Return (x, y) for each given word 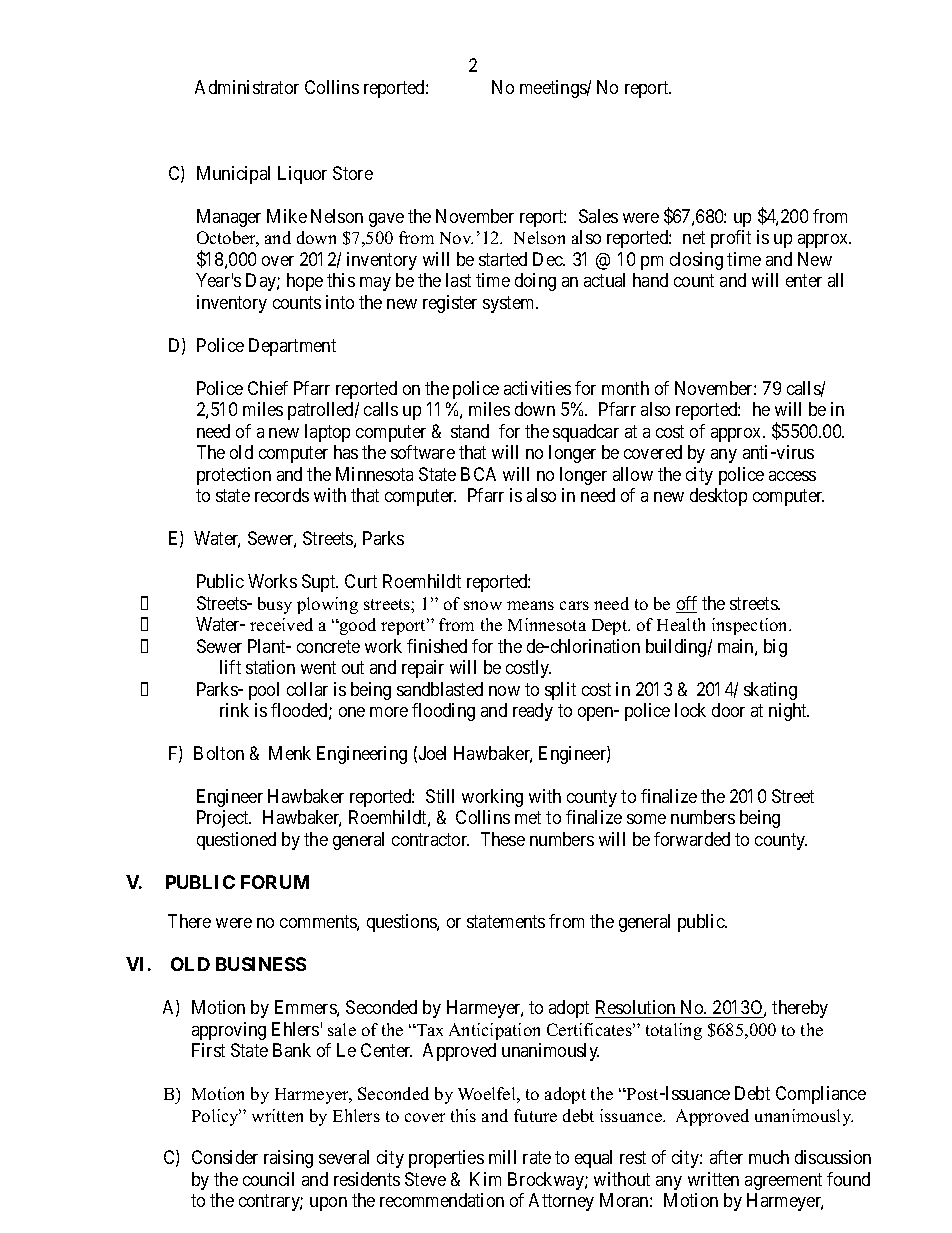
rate (537, 1158)
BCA (478, 474)
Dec (549, 259)
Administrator (247, 87)
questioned (236, 841)
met (528, 818)
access (792, 476)
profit (731, 239)
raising (288, 1159)
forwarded (692, 839)
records (282, 495)
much (769, 1157)
